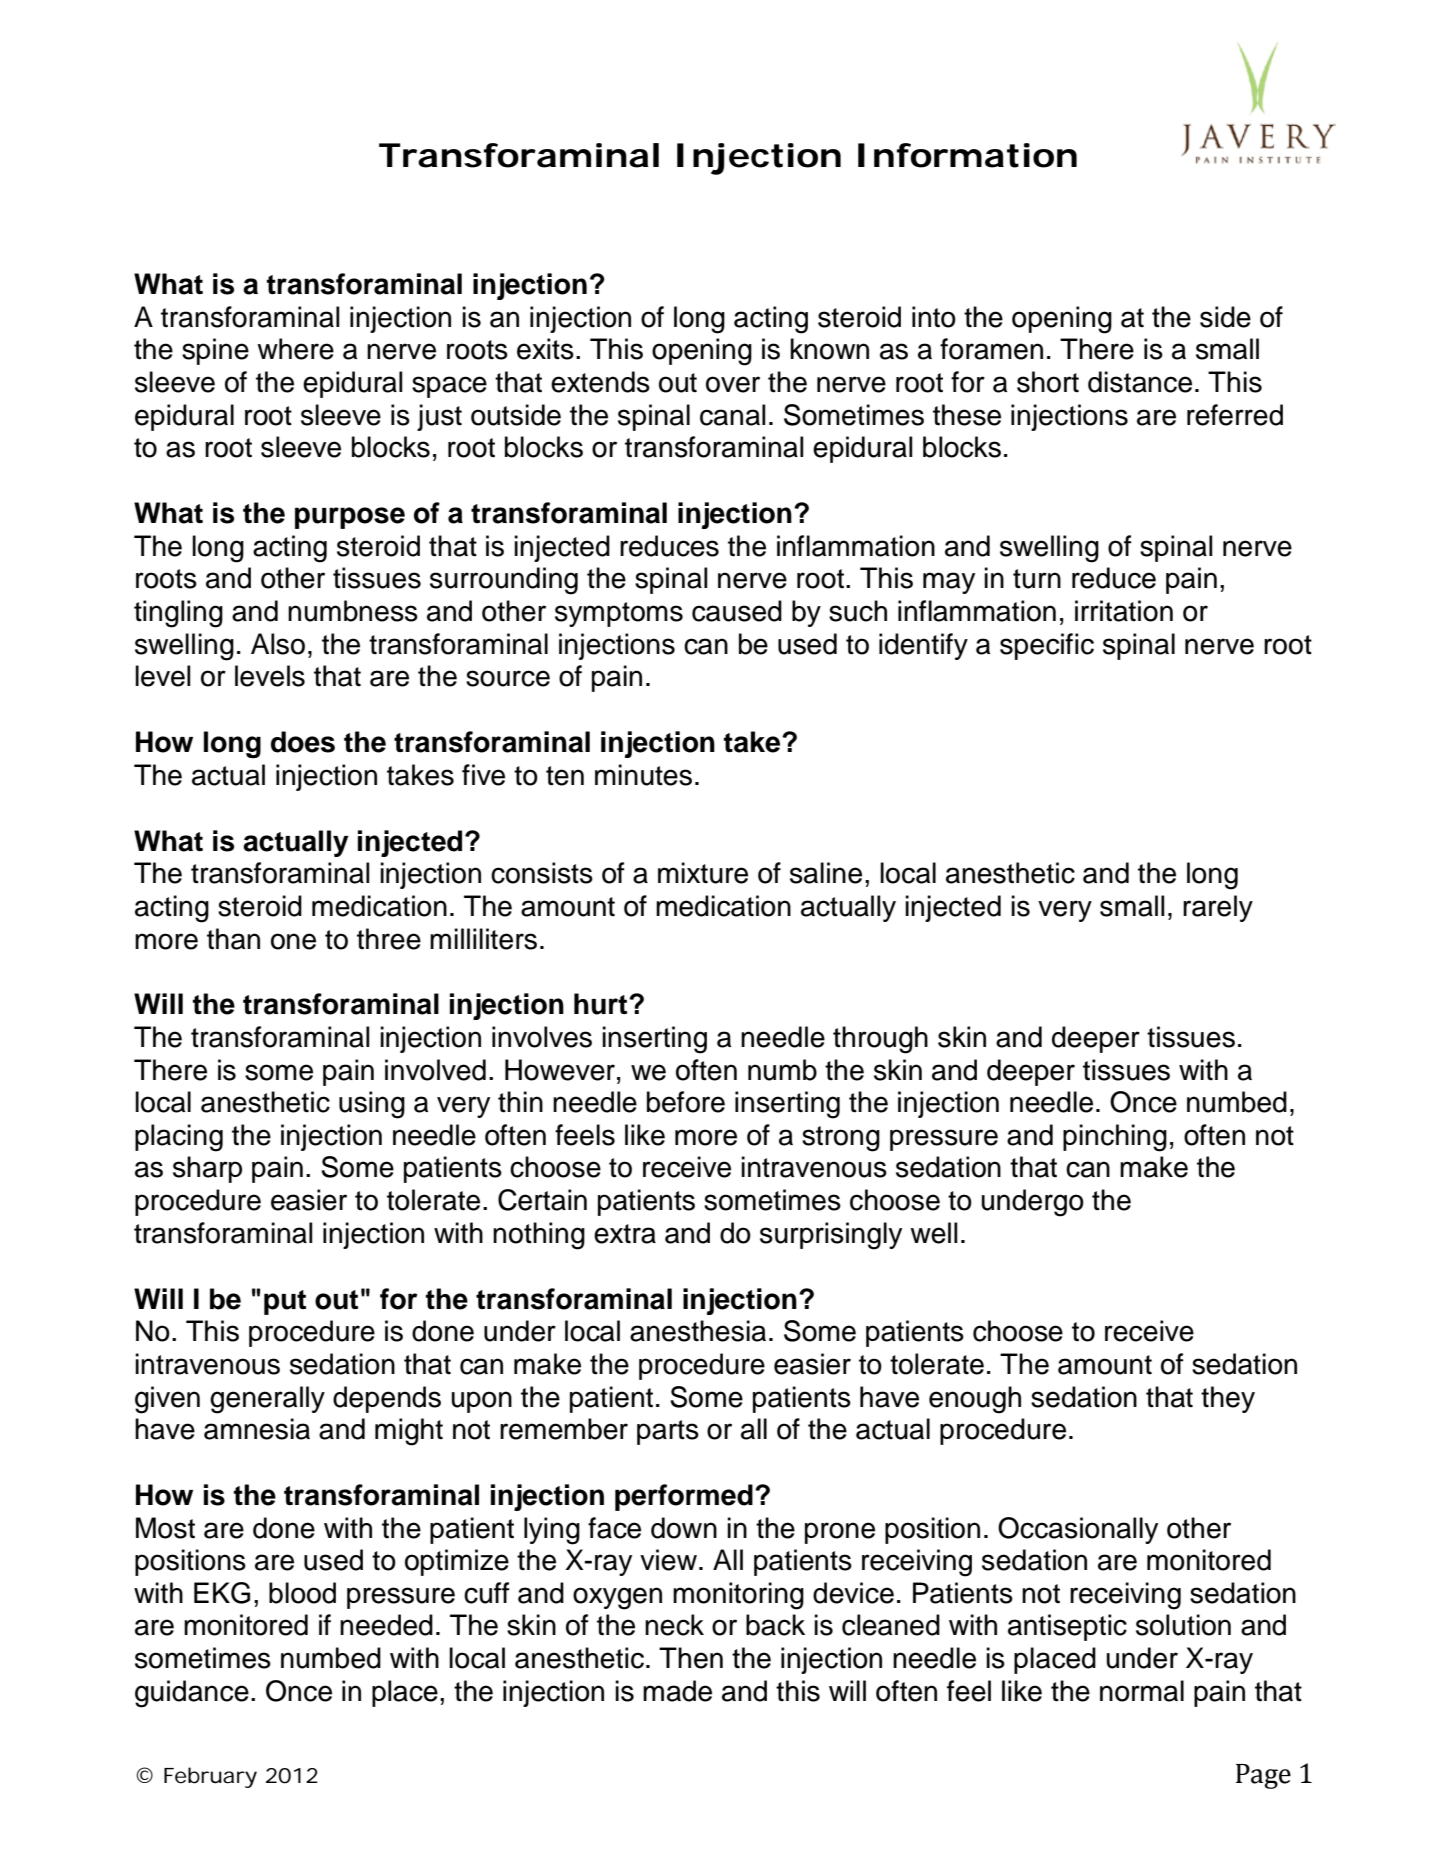 This screenshot has height=1874, width=1448. Describe the element at coordinates (372, 1105) in the screenshot. I see `using` at that location.
